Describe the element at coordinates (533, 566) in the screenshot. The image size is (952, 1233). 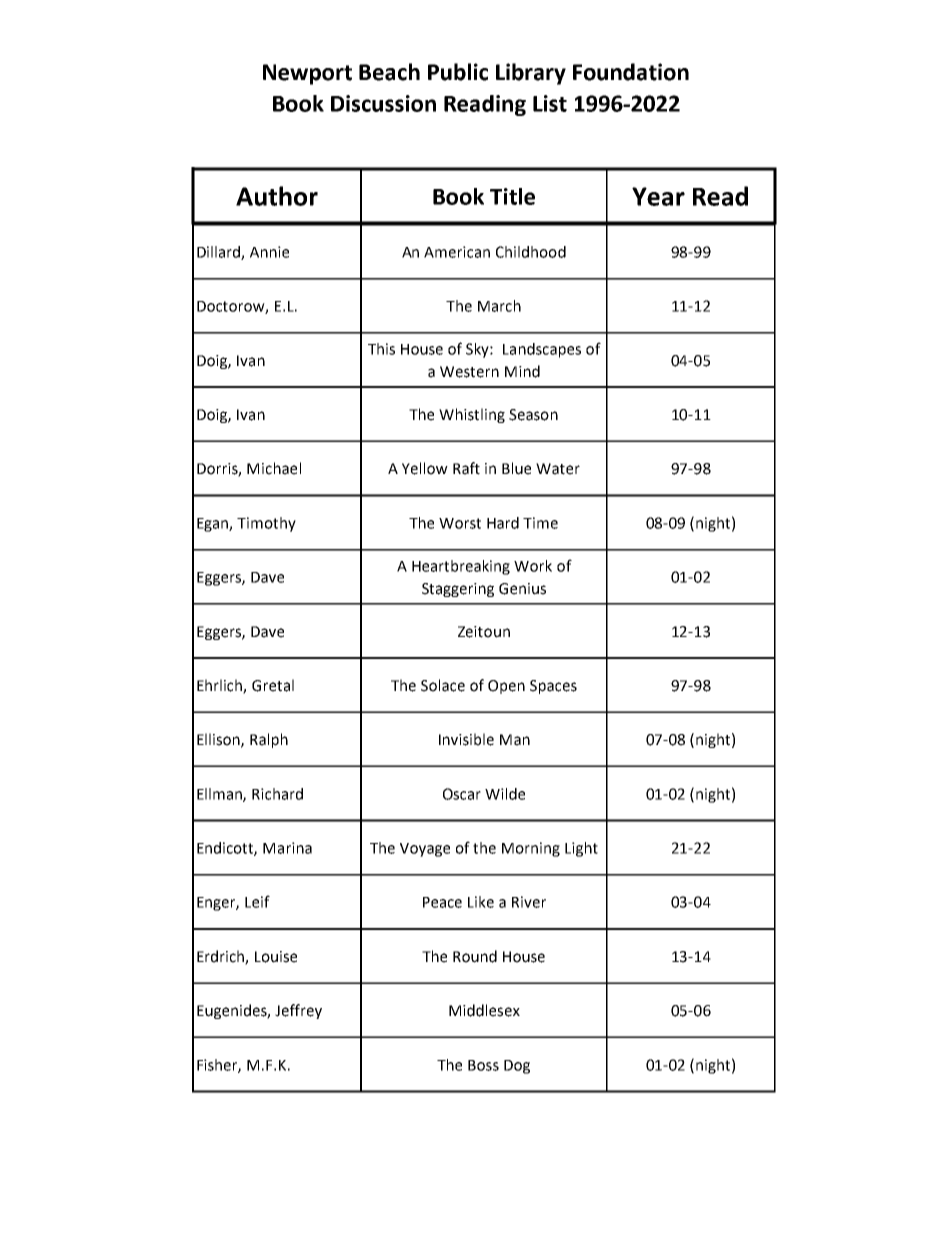
I see `Work` at that location.
